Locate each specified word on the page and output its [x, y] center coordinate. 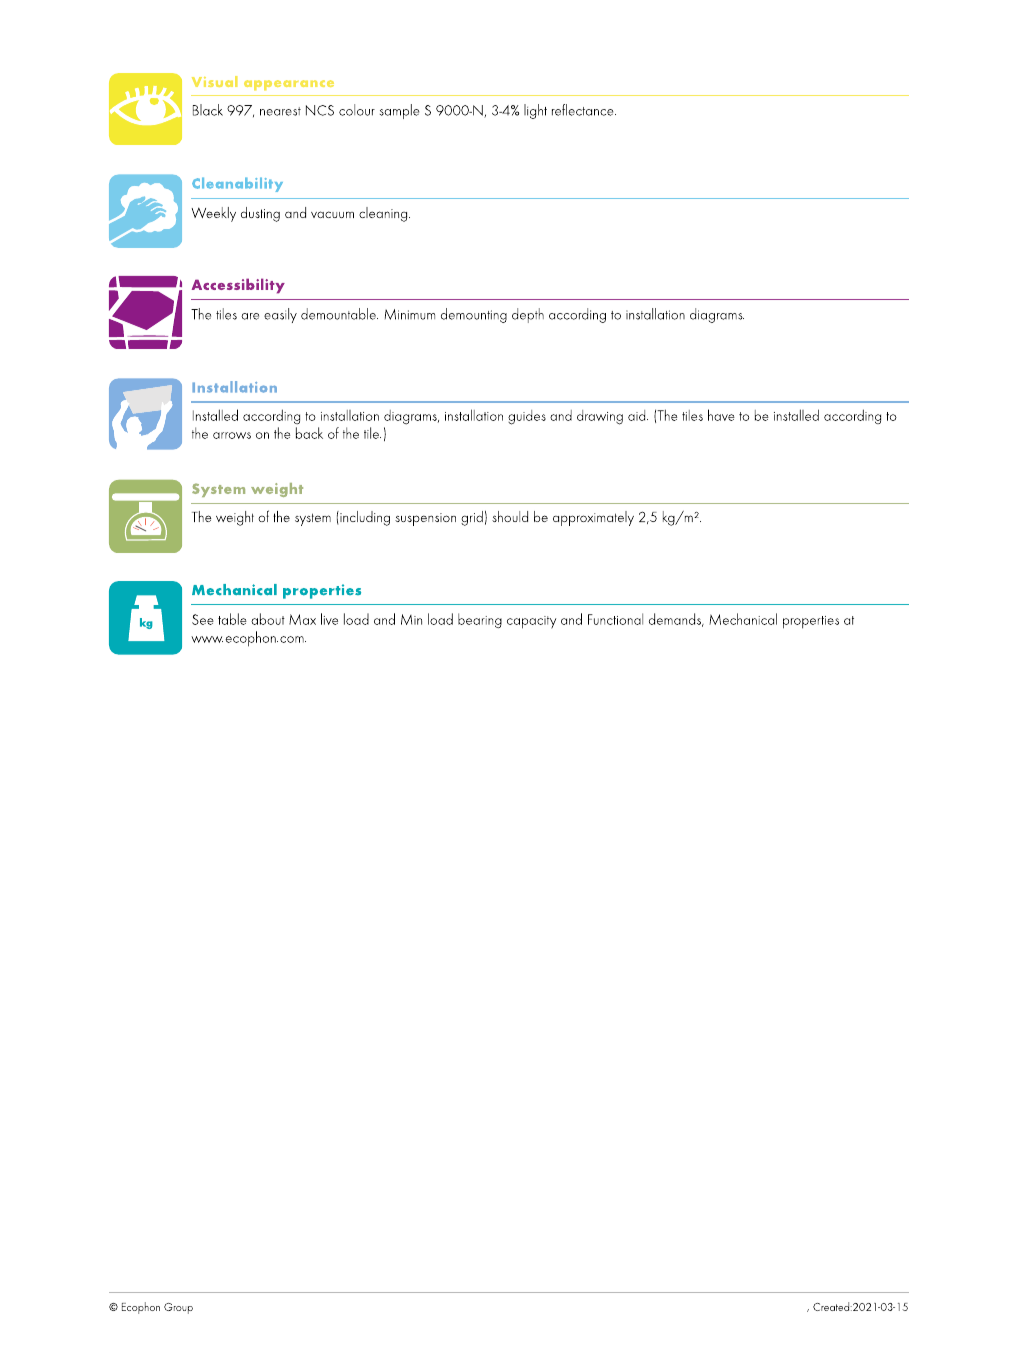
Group [178, 1308]
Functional [615, 619]
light [535, 111]
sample [399, 111]
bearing [480, 620]
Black [208, 110]
